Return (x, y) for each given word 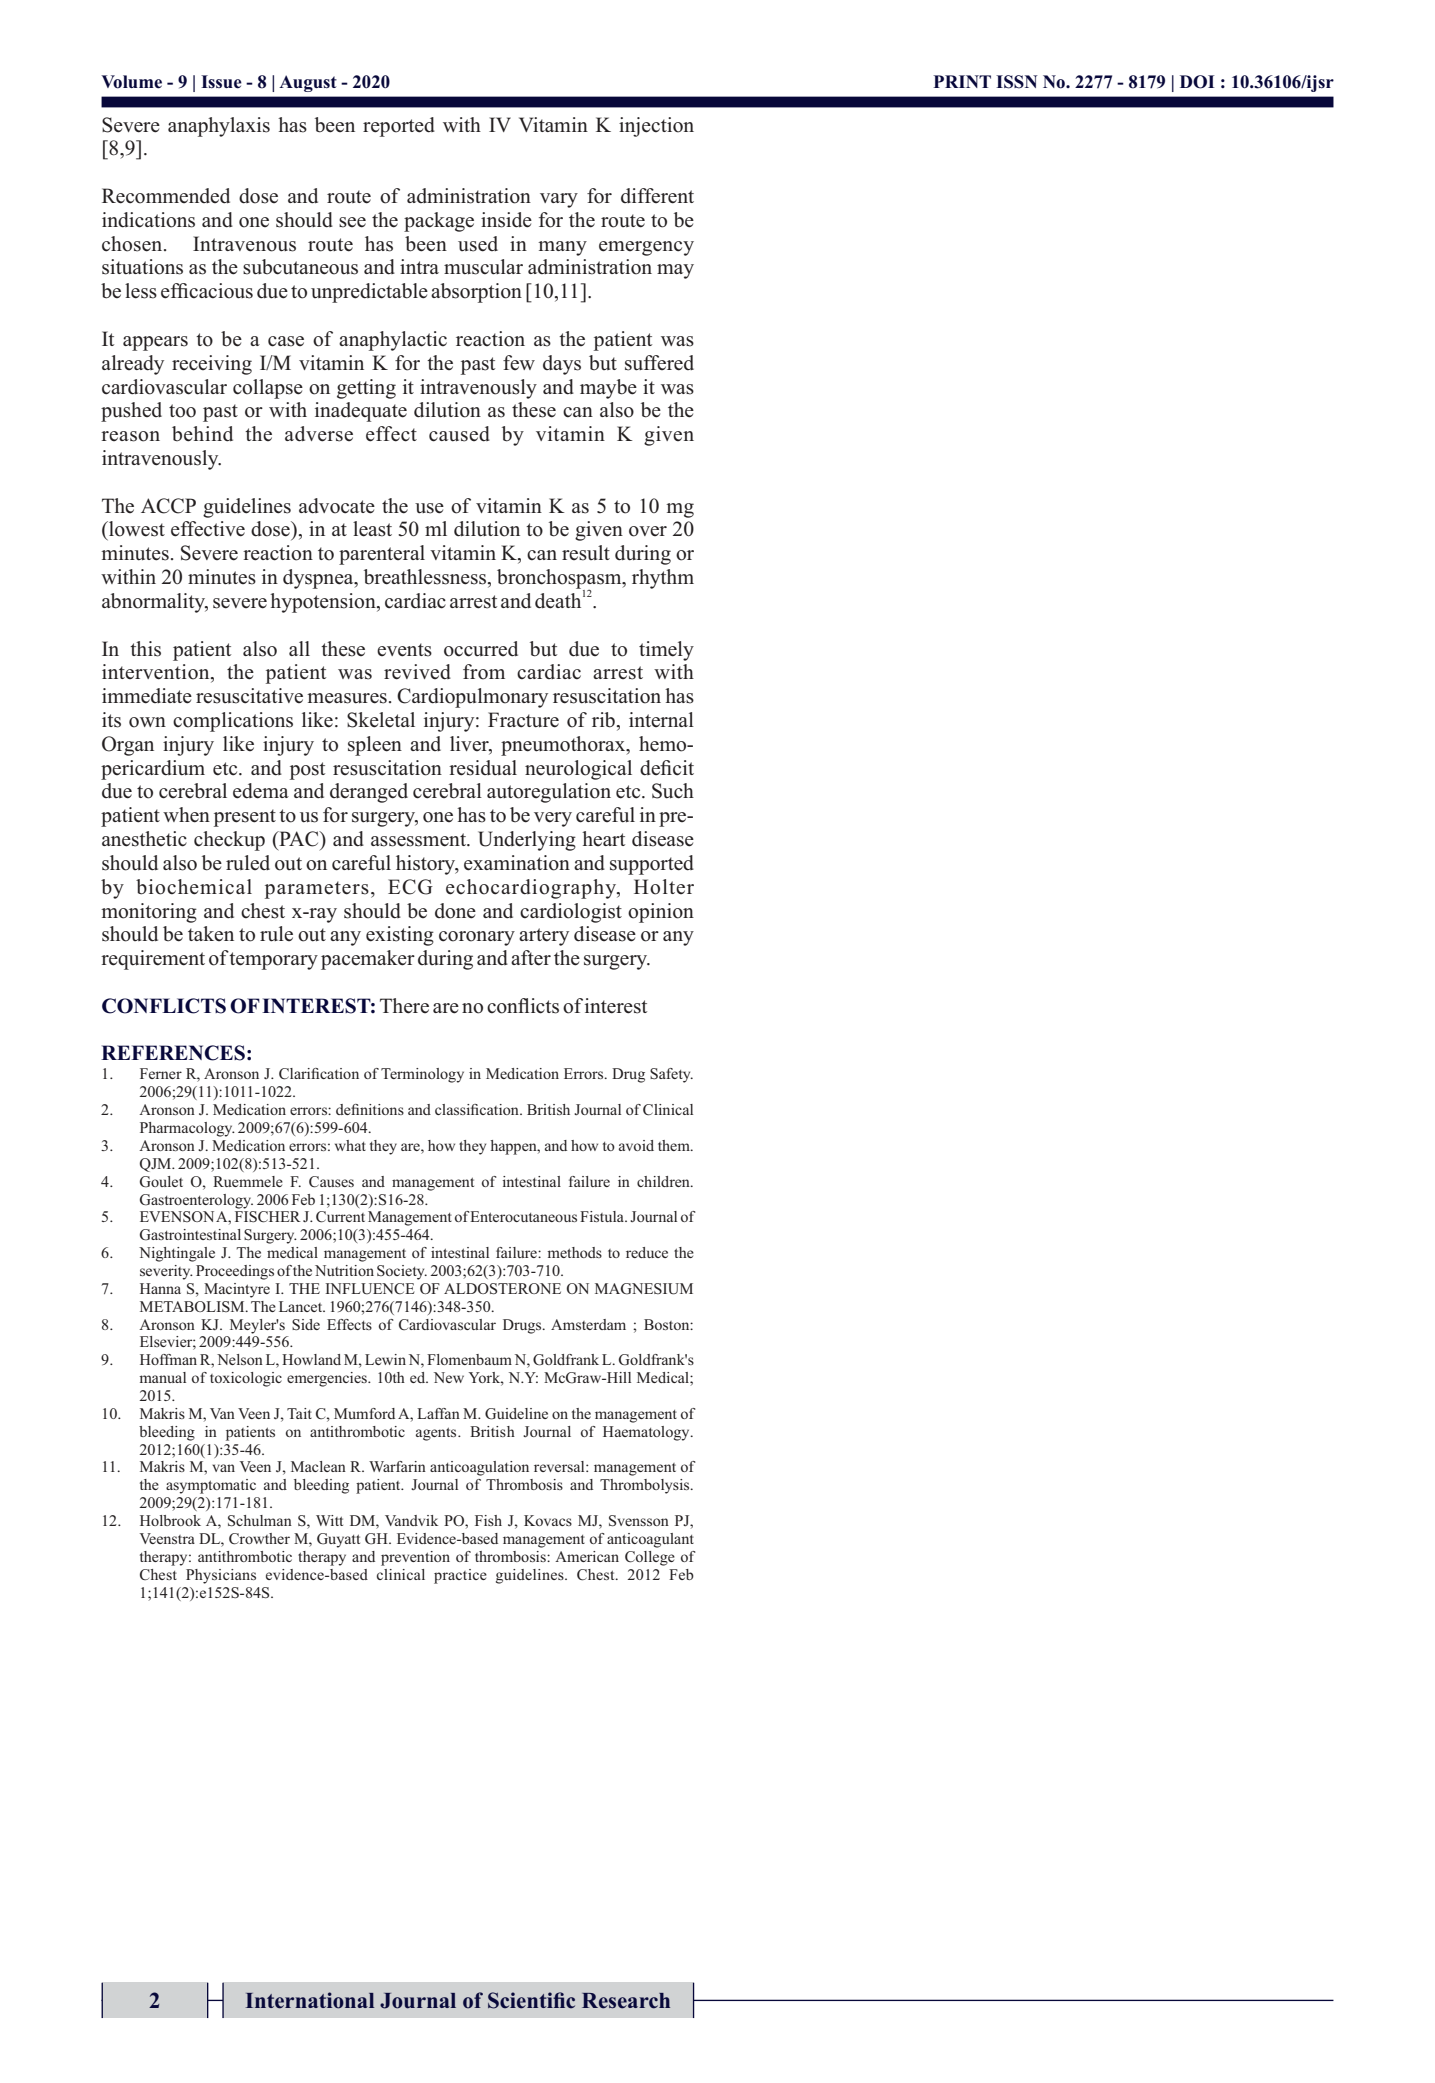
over (648, 531)
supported (652, 865)
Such (673, 791)
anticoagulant (650, 1540)
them (675, 1145)
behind (202, 434)
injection (656, 127)
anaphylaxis (219, 127)
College (650, 1558)
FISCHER (268, 1217)
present (245, 818)
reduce (647, 1252)
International (310, 2000)
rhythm (663, 579)
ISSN (1017, 82)
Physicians (221, 1576)
